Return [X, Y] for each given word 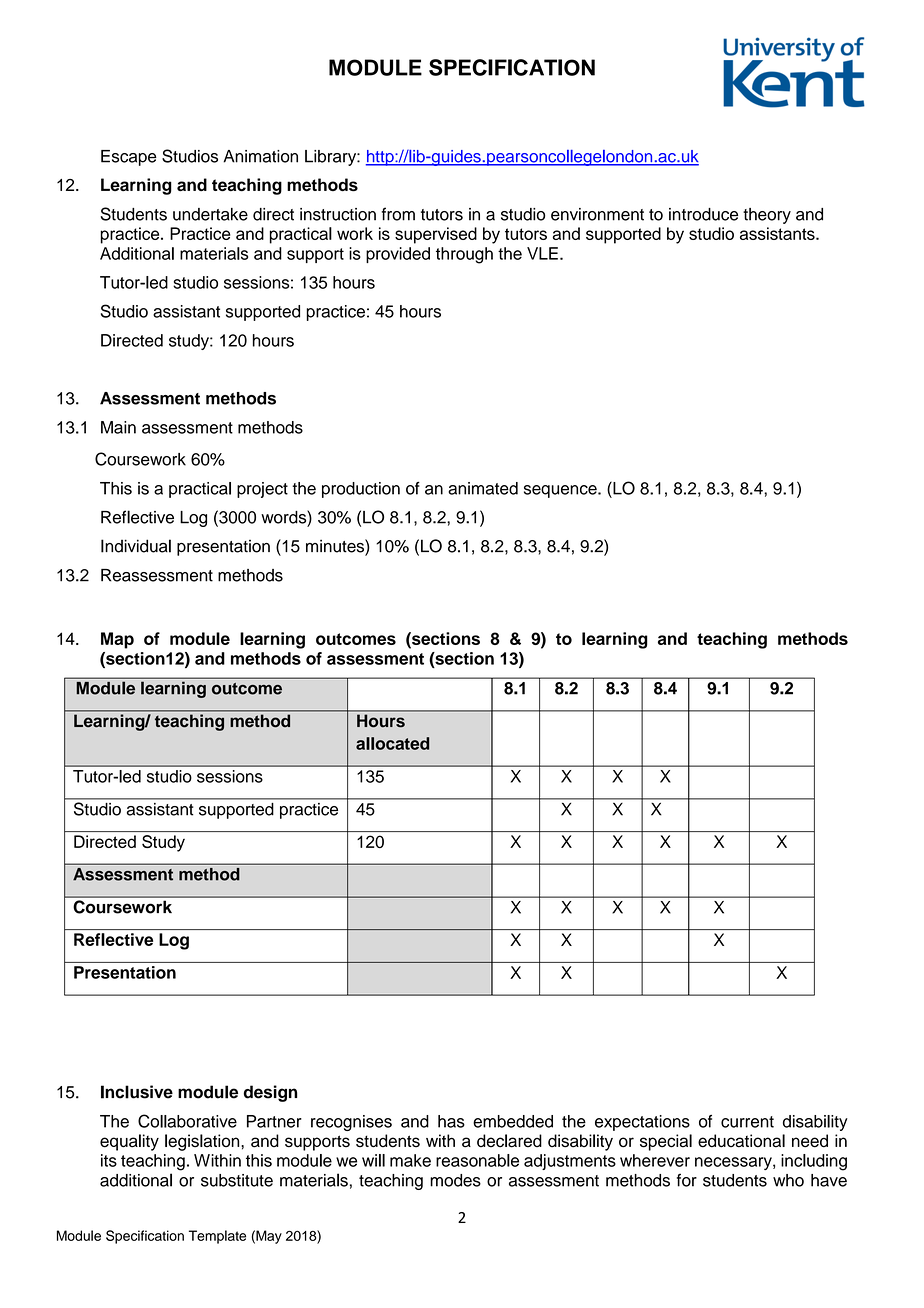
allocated [392, 743]
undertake [210, 214]
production [361, 490]
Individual [136, 546]
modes [455, 1180]
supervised [436, 235]
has [451, 1121]
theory [767, 216]
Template [217, 1237]
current [747, 1122]
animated [483, 488]
